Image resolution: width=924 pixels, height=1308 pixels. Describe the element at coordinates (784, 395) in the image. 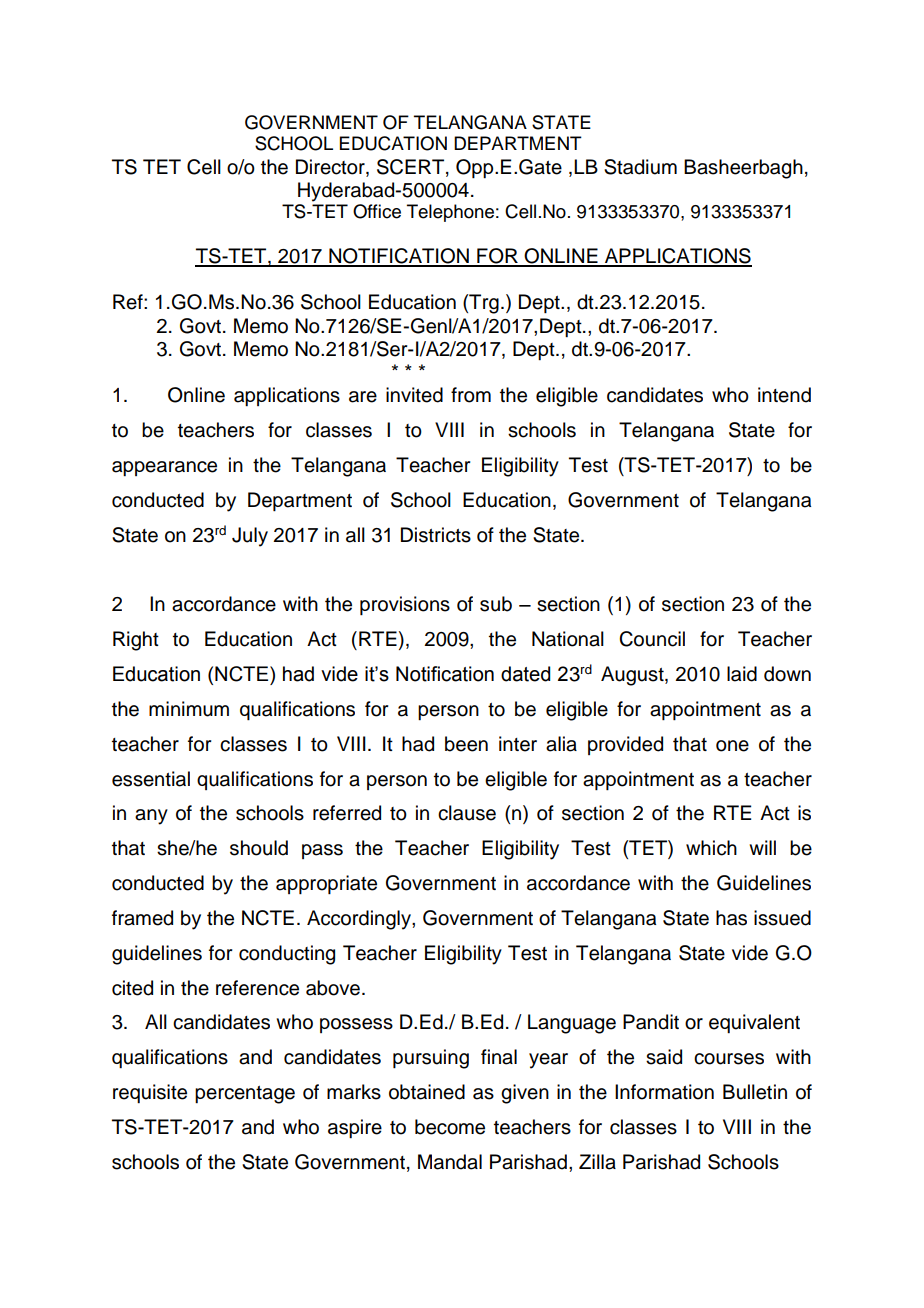

I see `intend` at that location.
